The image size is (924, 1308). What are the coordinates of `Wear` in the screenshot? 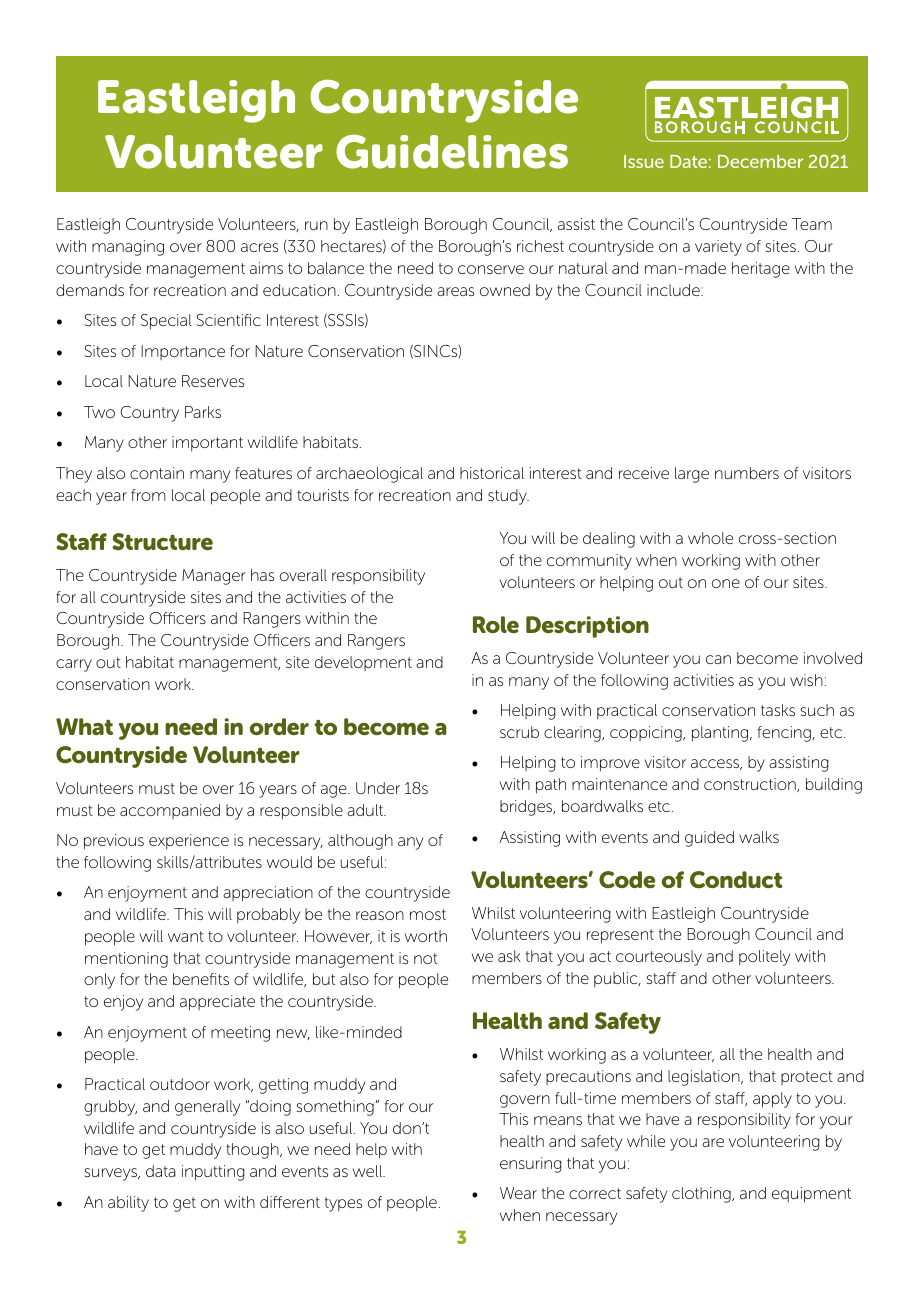 It's located at (518, 1193).
